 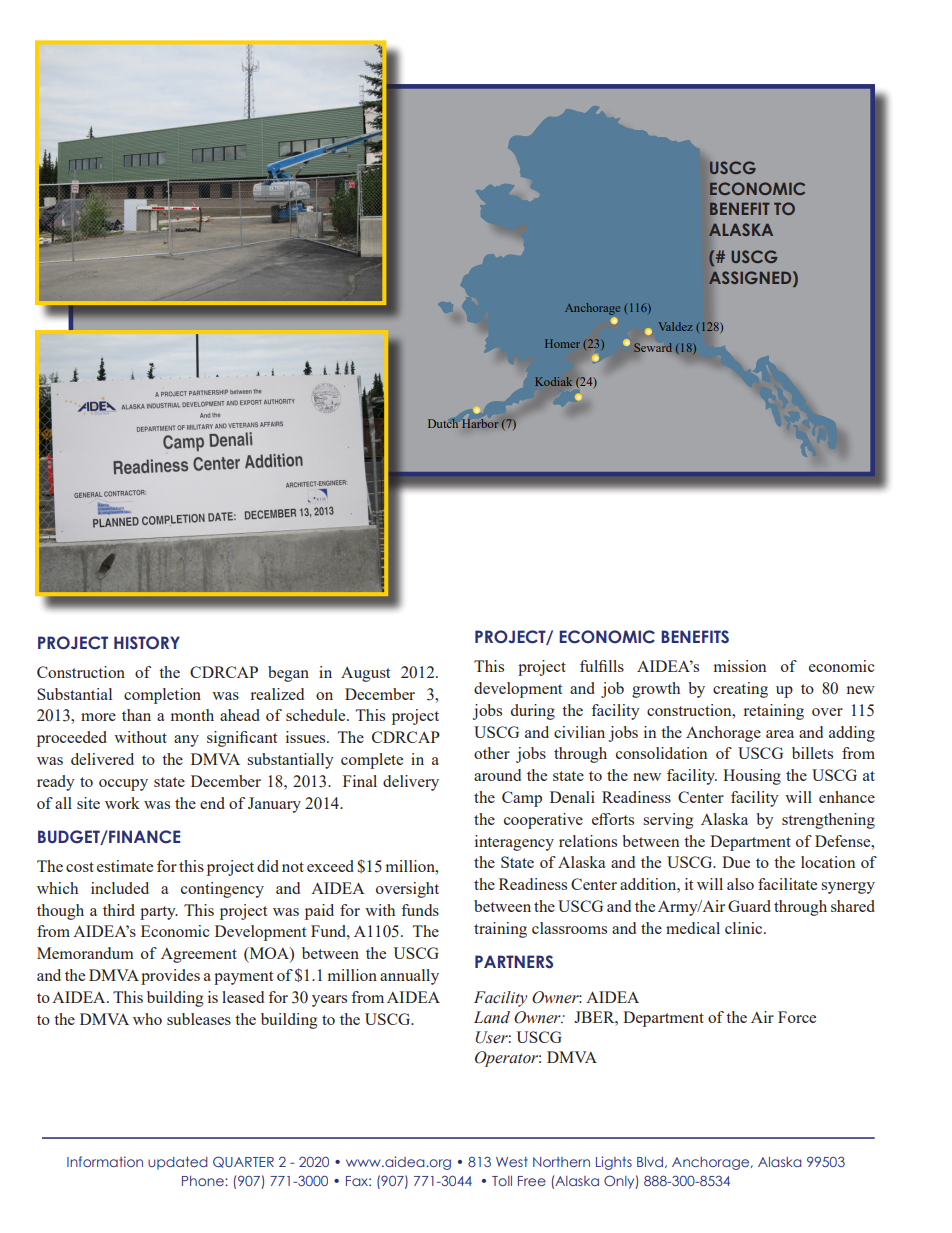 What do you see at coordinates (186, 741) in the image?
I see `any` at bounding box center [186, 741].
